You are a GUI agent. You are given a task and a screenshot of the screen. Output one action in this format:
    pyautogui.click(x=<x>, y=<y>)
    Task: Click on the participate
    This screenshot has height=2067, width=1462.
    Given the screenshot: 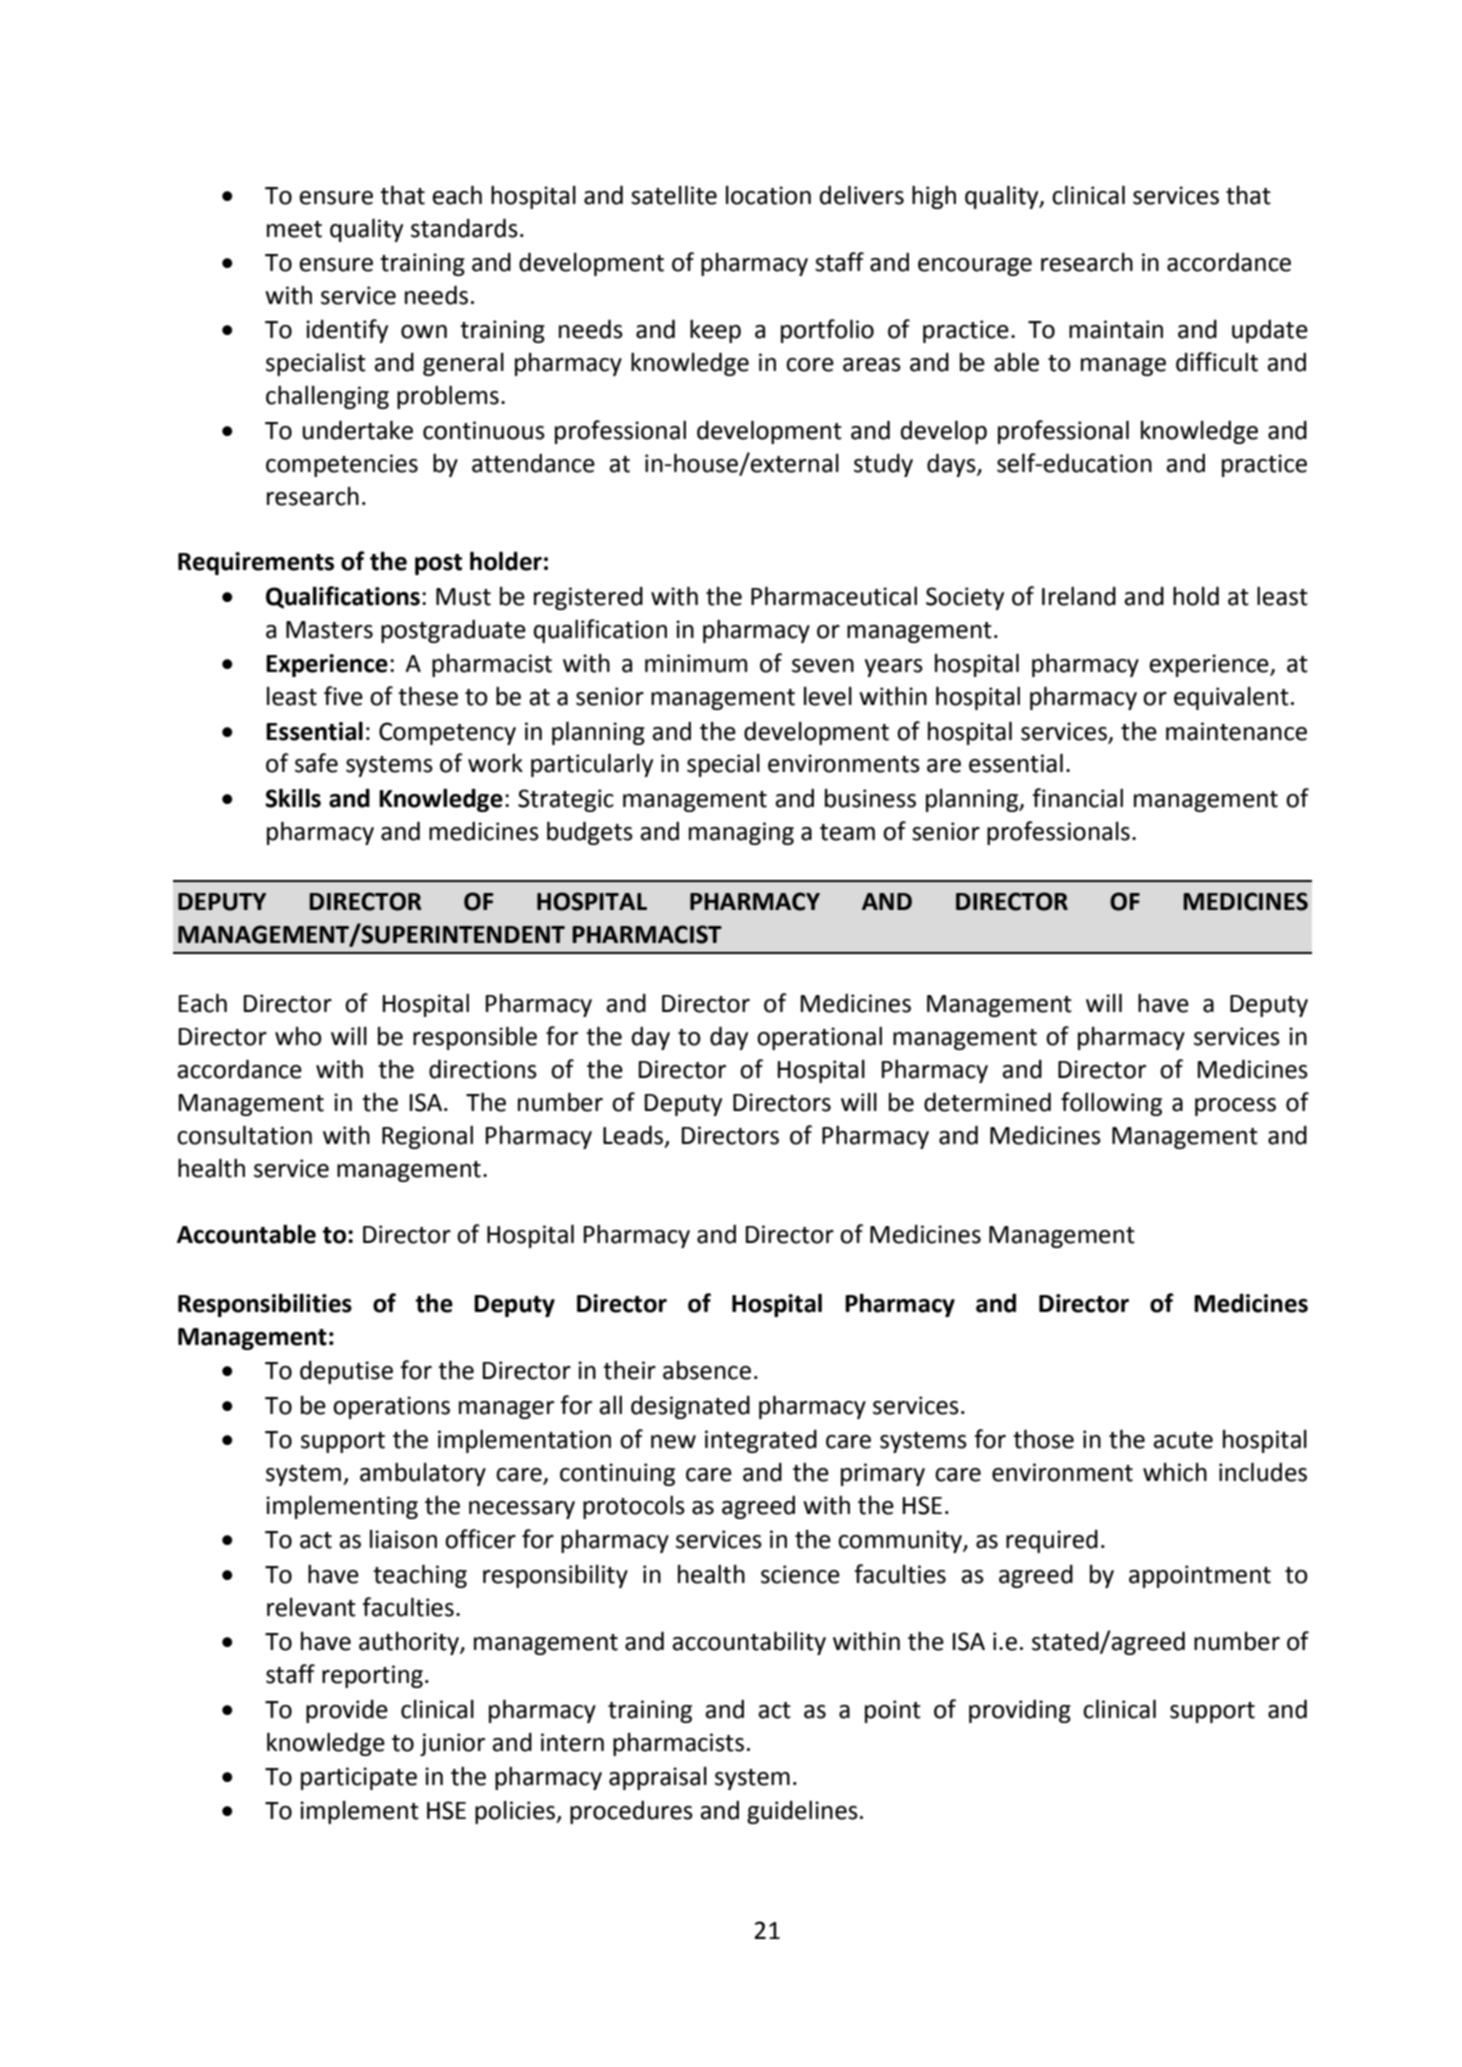 What is the action you would take?
    pyautogui.click(x=359, y=1778)
